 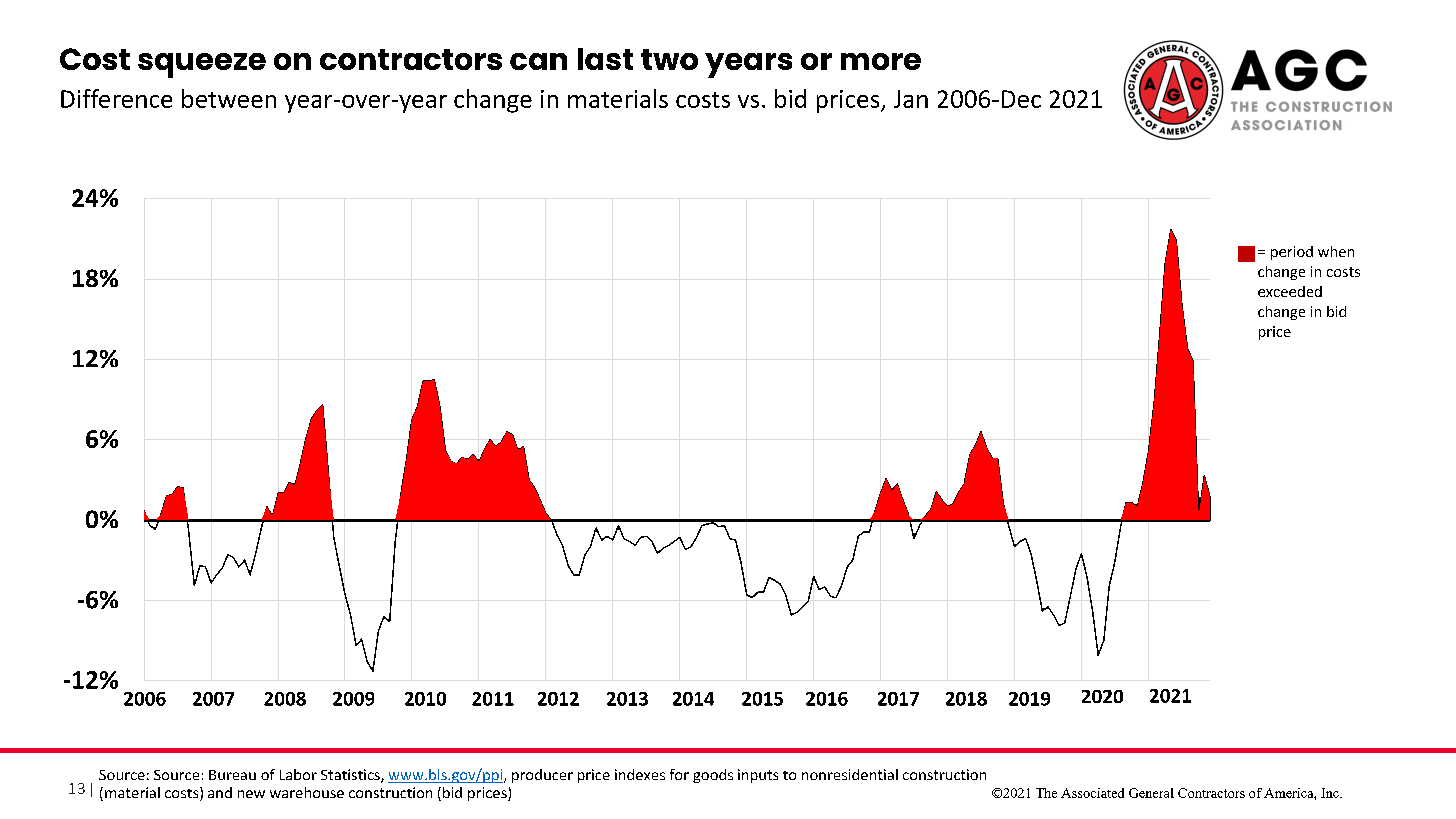 I want to click on inputs, so click(x=758, y=776).
